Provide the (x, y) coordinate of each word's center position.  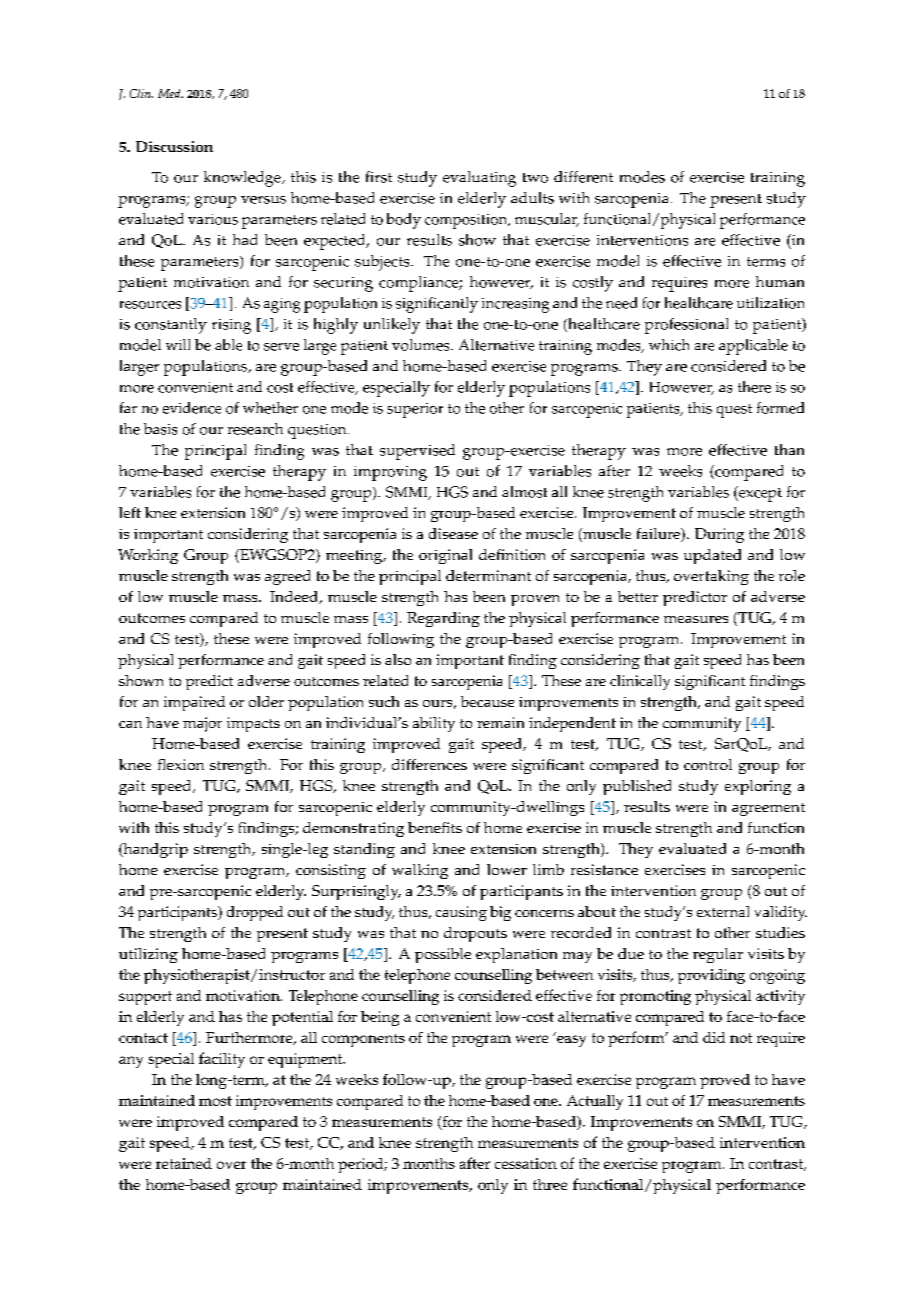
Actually (595, 1102)
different (583, 177)
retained (184, 1163)
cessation (526, 1163)
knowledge (243, 179)
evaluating (479, 179)
